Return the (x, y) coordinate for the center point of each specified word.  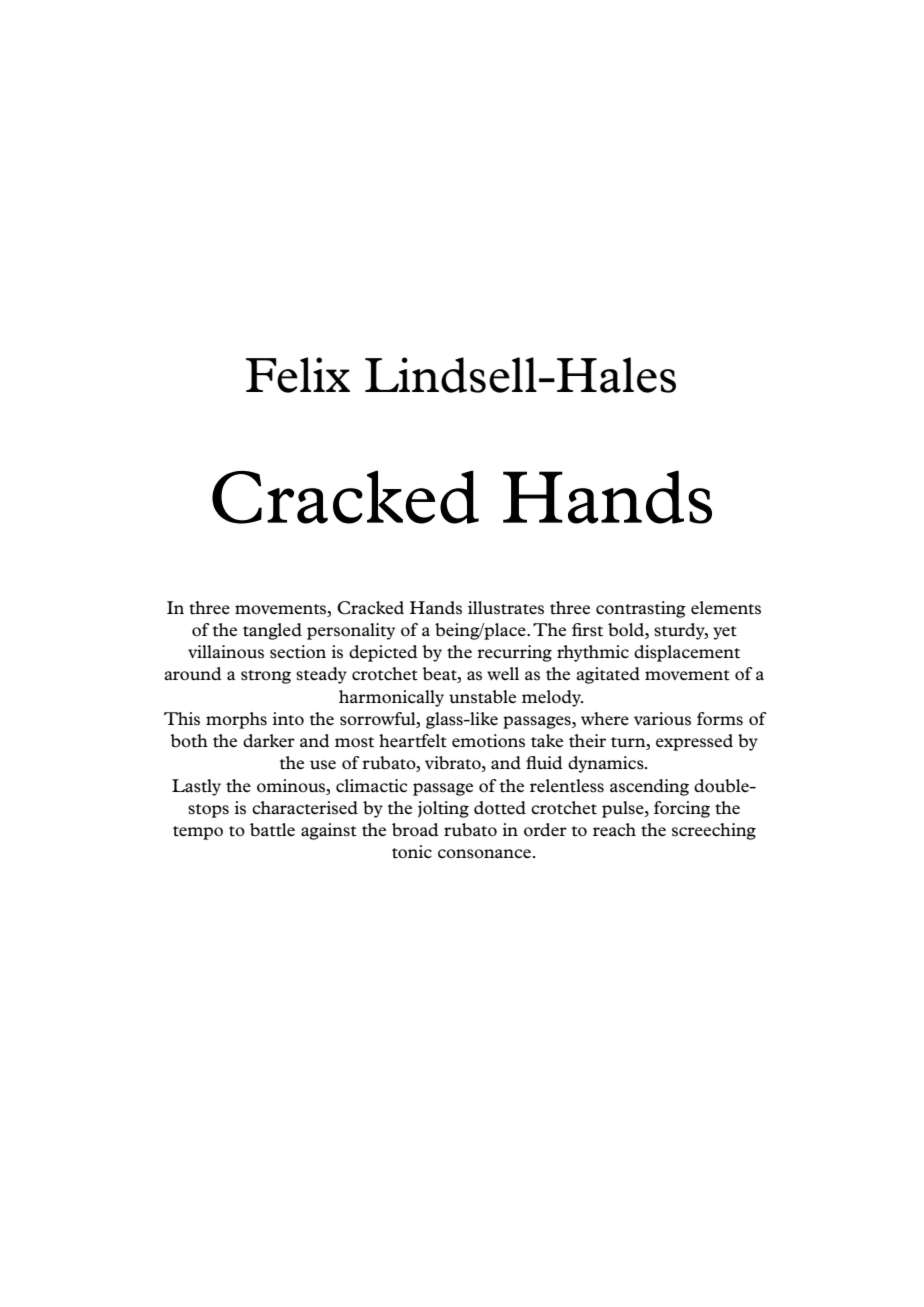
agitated (608, 675)
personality (351, 631)
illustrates (506, 608)
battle (272, 830)
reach (614, 829)
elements (726, 608)
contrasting (641, 609)
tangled (272, 631)
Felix (298, 375)
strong (266, 677)
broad (415, 830)
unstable (482, 697)
